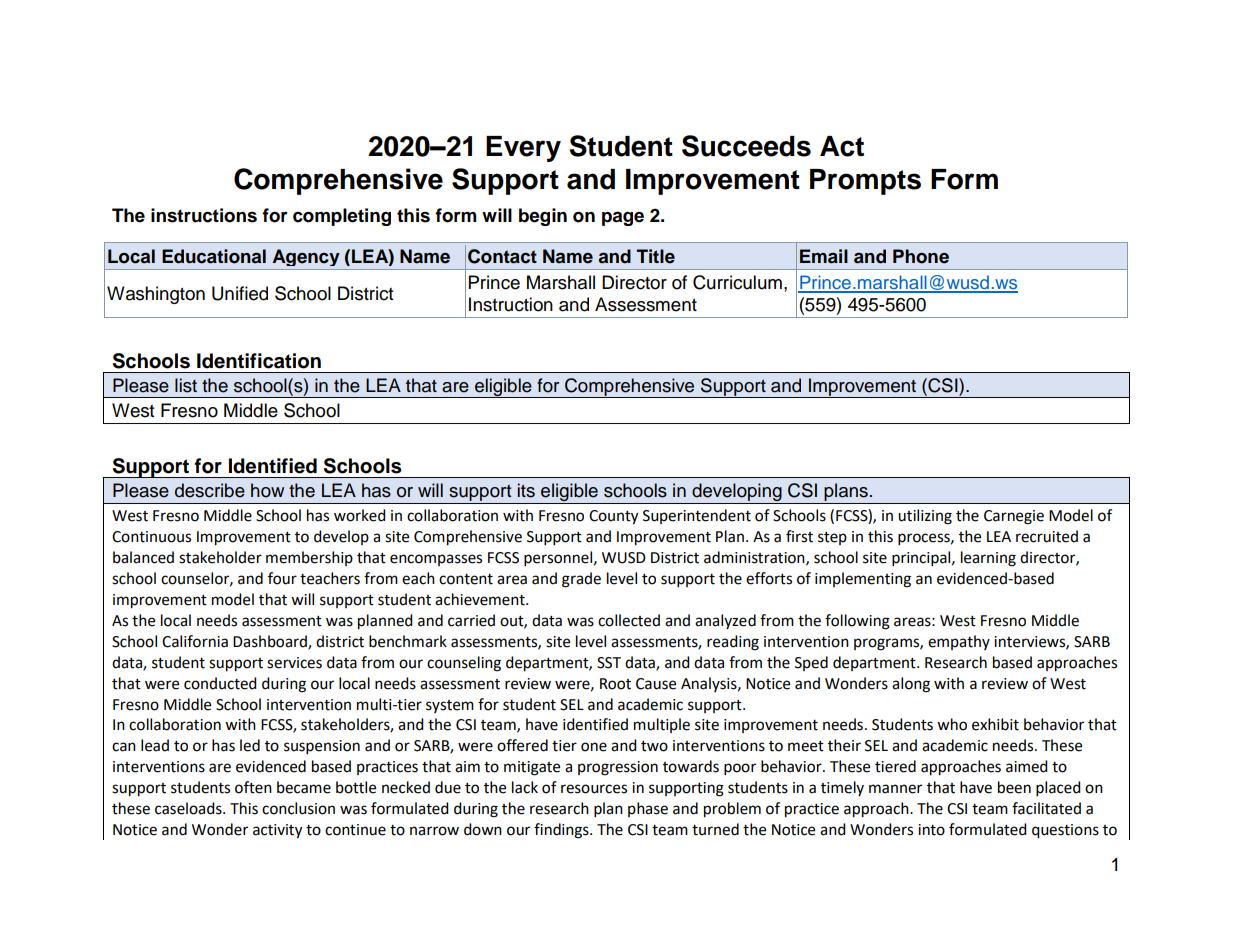 This image has width=1233, height=952. What do you see at coordinates (865, 182) in the image?
I see `Prompts` at bounding box center [865, 182].
